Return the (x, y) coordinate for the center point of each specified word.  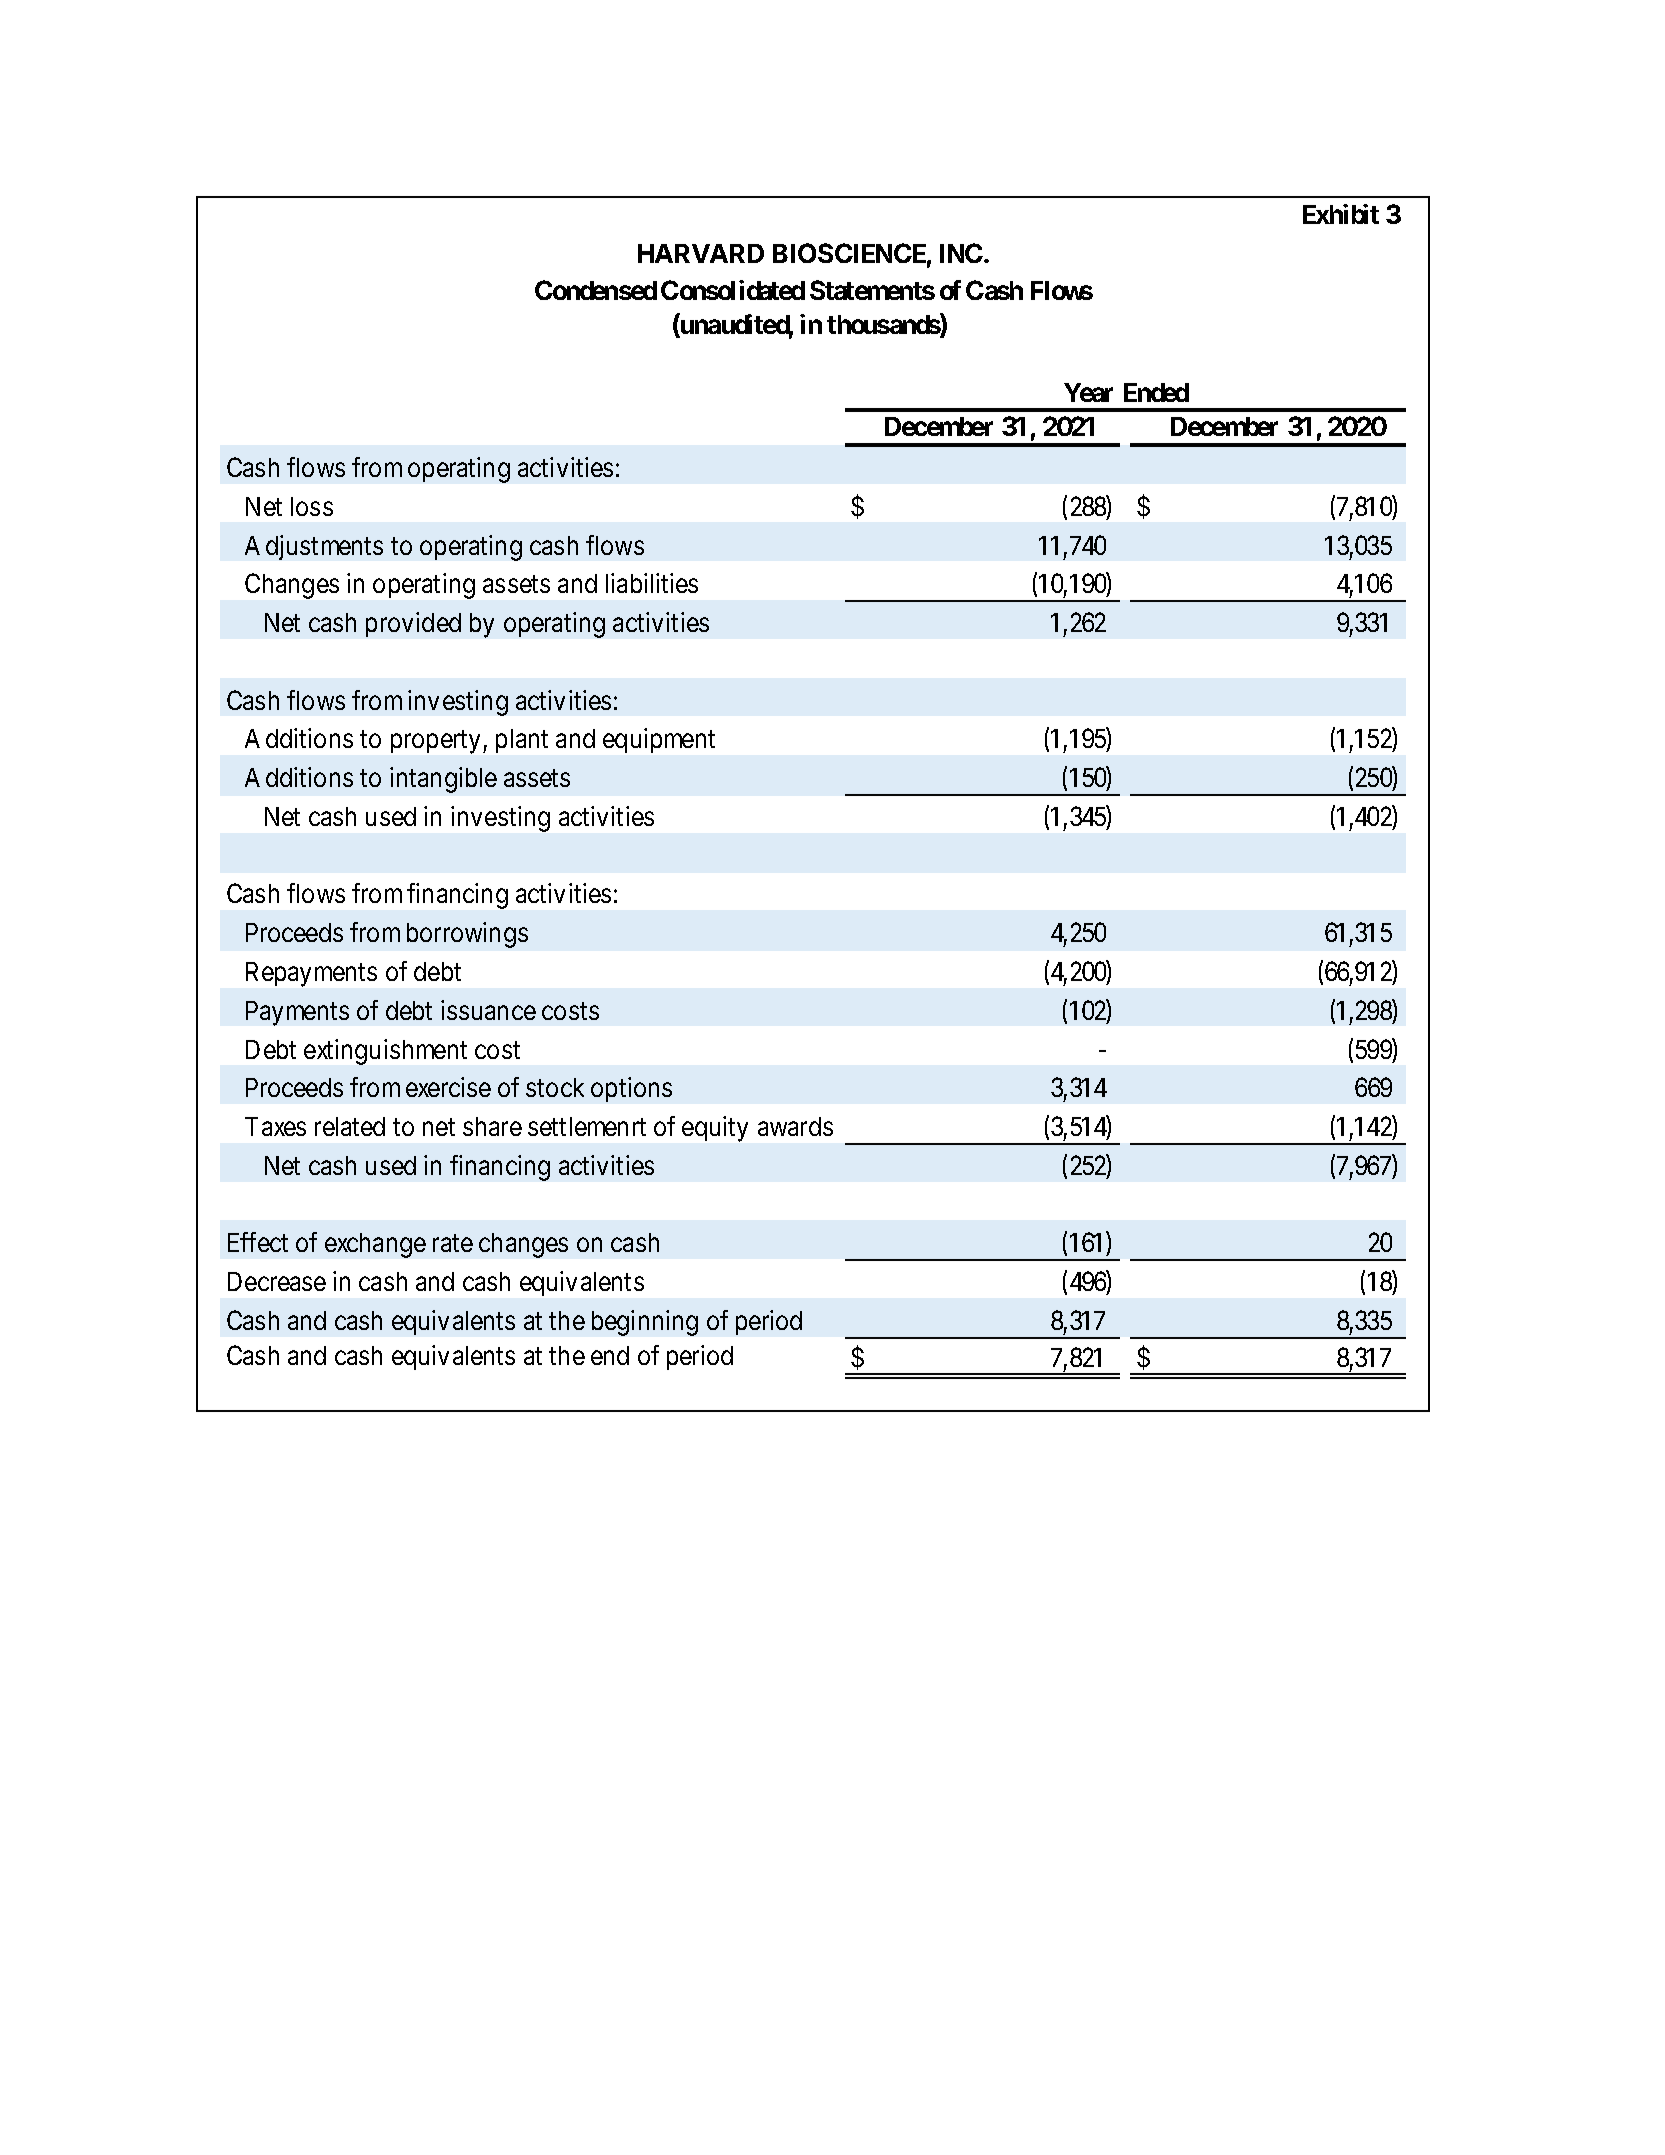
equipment (659, 740)
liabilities (652, 583)
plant (522, 741)
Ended (1156, 392)
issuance (488, 1010)
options (631, 1089)
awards (795, 1126)
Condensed (596, 290)
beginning (645, 1323)
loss (312, 506)
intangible (443, 780)
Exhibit (1341, 214)
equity (715, 1129)
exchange (375, 1245)
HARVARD (701, 253)
